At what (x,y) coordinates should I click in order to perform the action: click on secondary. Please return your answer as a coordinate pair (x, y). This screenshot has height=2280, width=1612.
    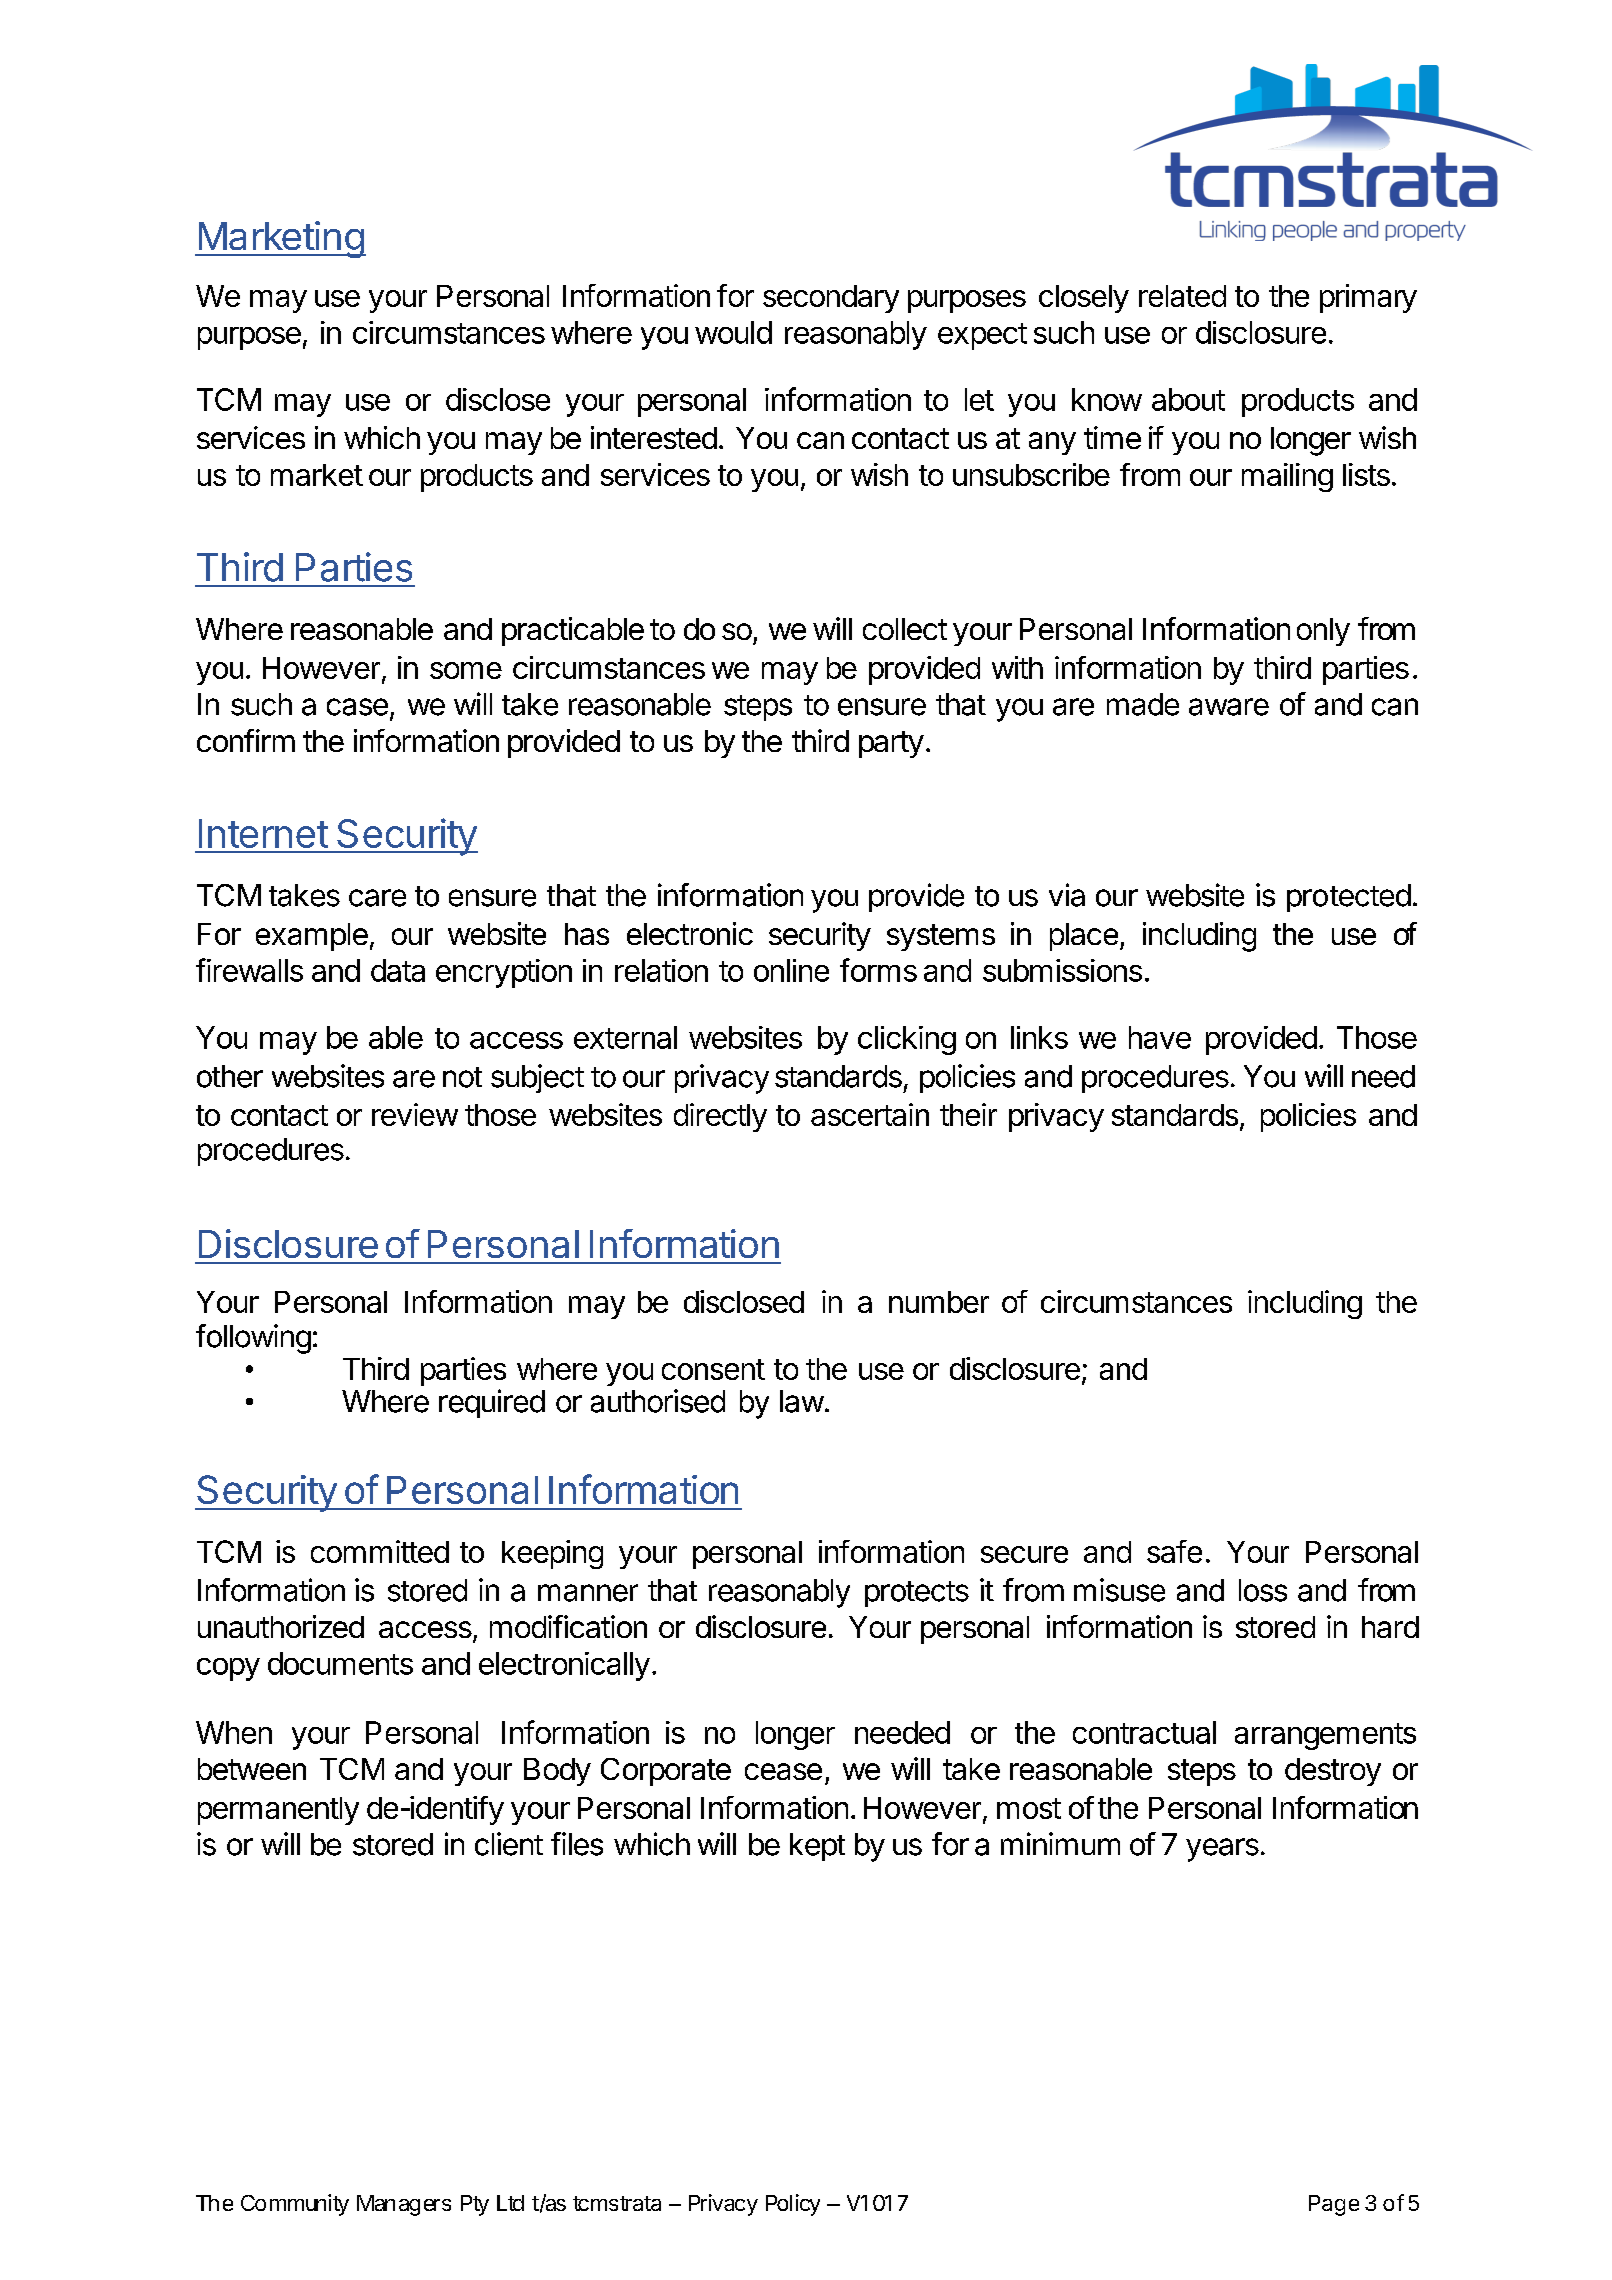
    Looking at the image, I should click on (831, 299).
